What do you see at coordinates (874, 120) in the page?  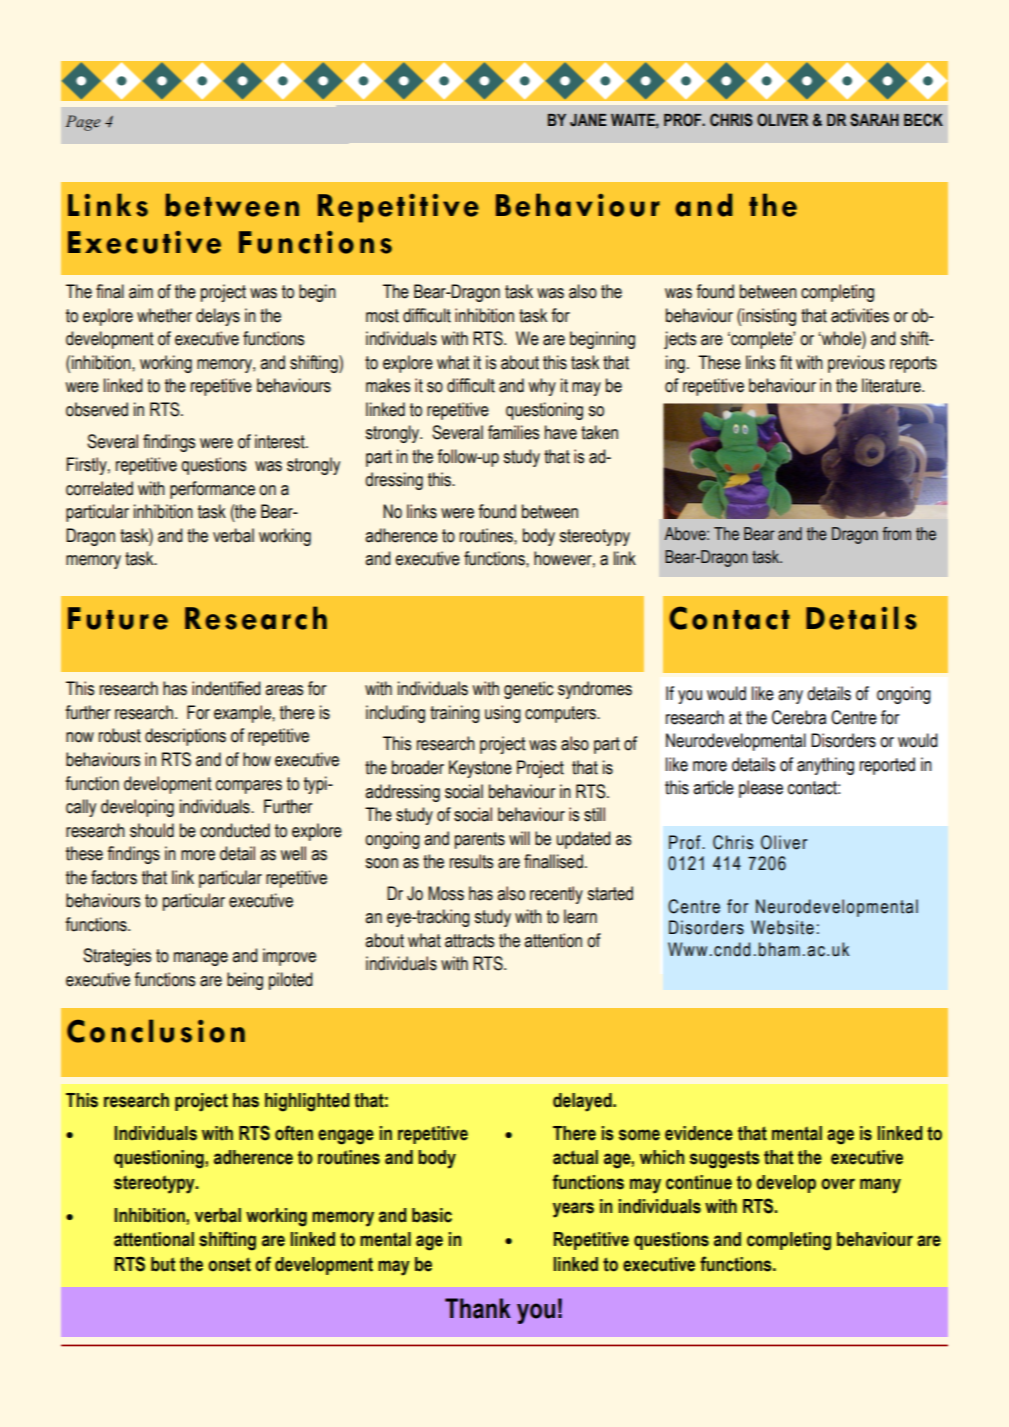 I see `SARAH` at bounding box center [874, 120].
